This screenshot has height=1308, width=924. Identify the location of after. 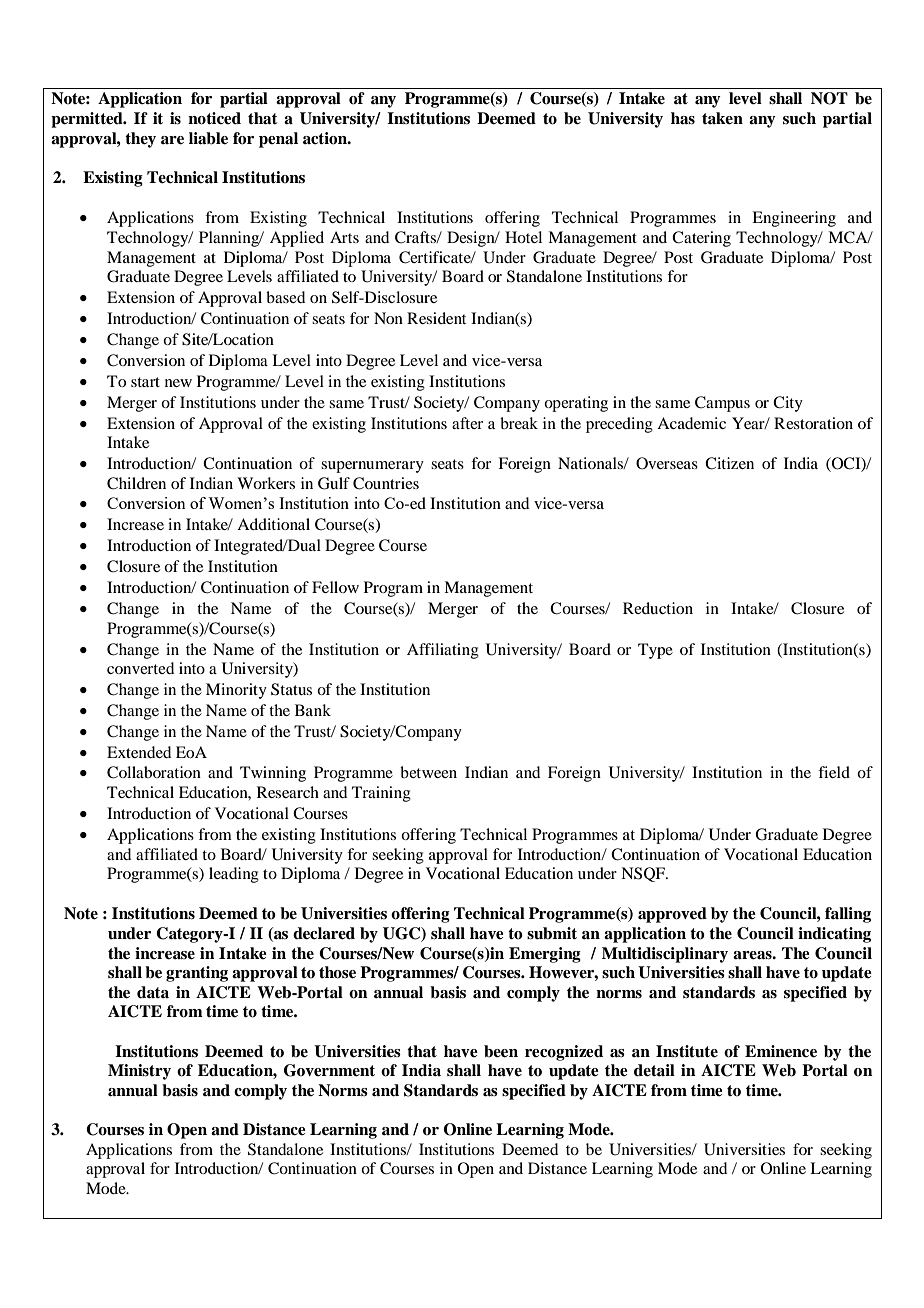
(467, 423).
